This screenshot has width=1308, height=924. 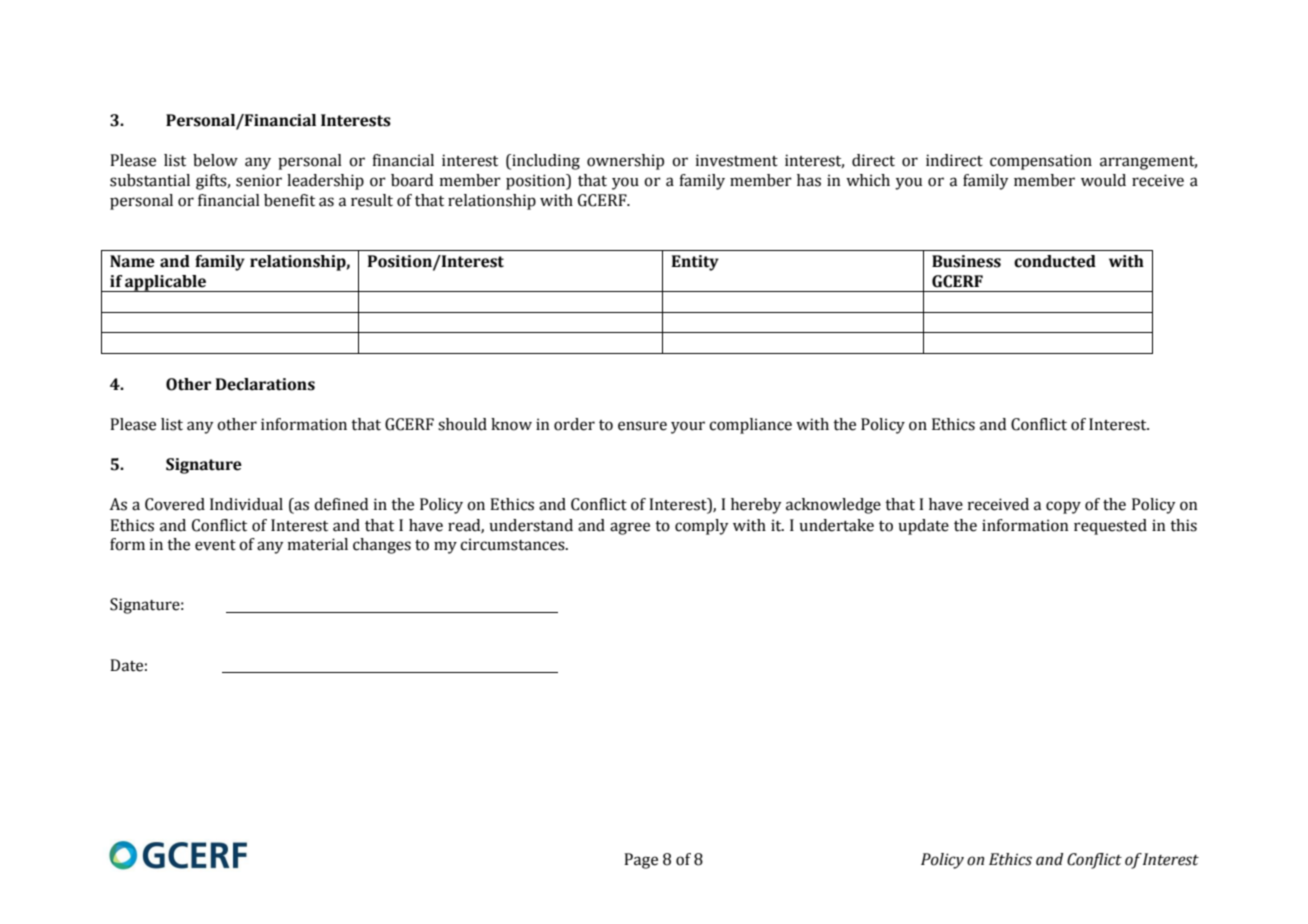 What do you see at coordinates (625, 162) in the screenshot?
I see `ownership` at bounding box center [625, 162].
